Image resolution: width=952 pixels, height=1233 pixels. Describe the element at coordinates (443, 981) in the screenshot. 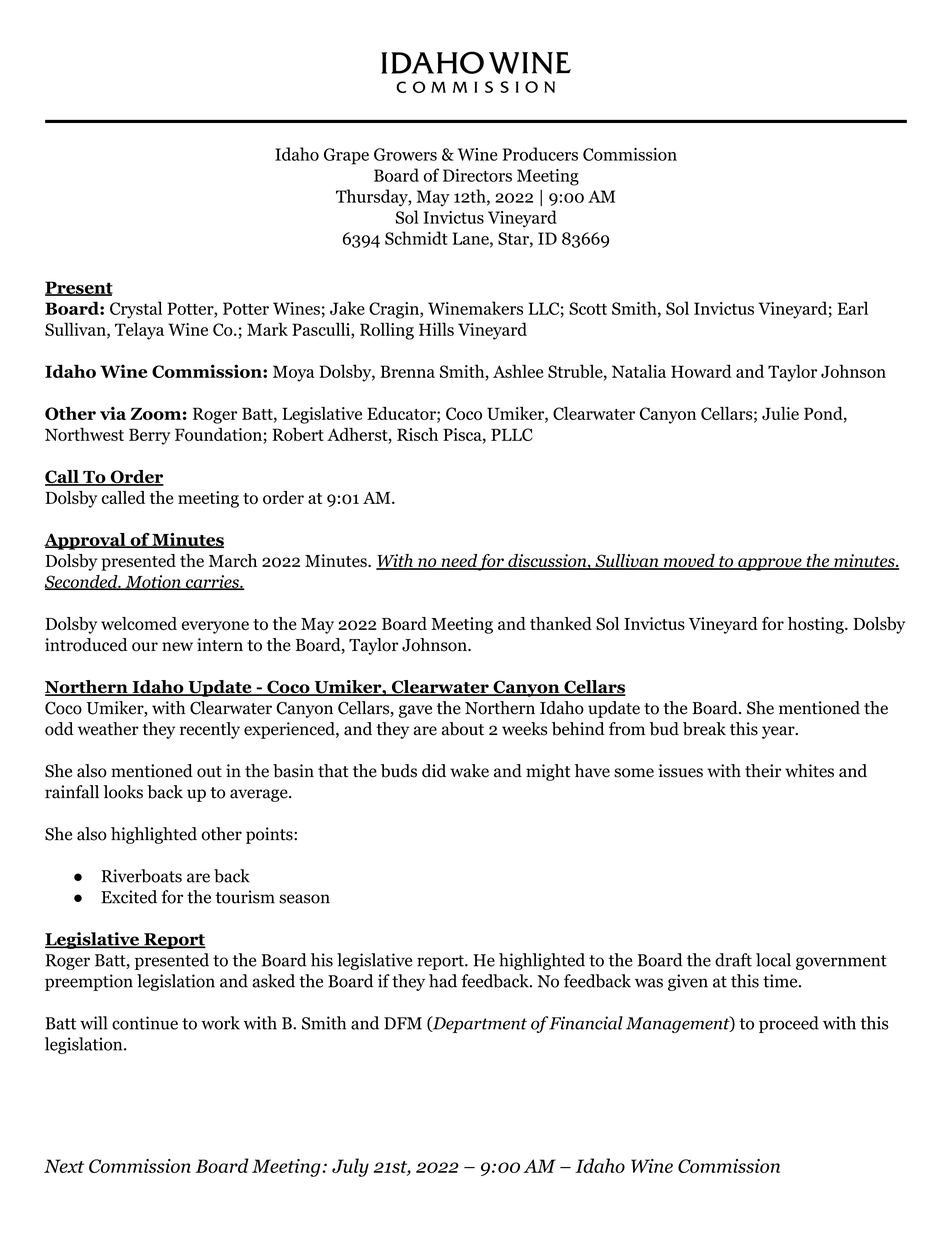

I see `had` at that location.
